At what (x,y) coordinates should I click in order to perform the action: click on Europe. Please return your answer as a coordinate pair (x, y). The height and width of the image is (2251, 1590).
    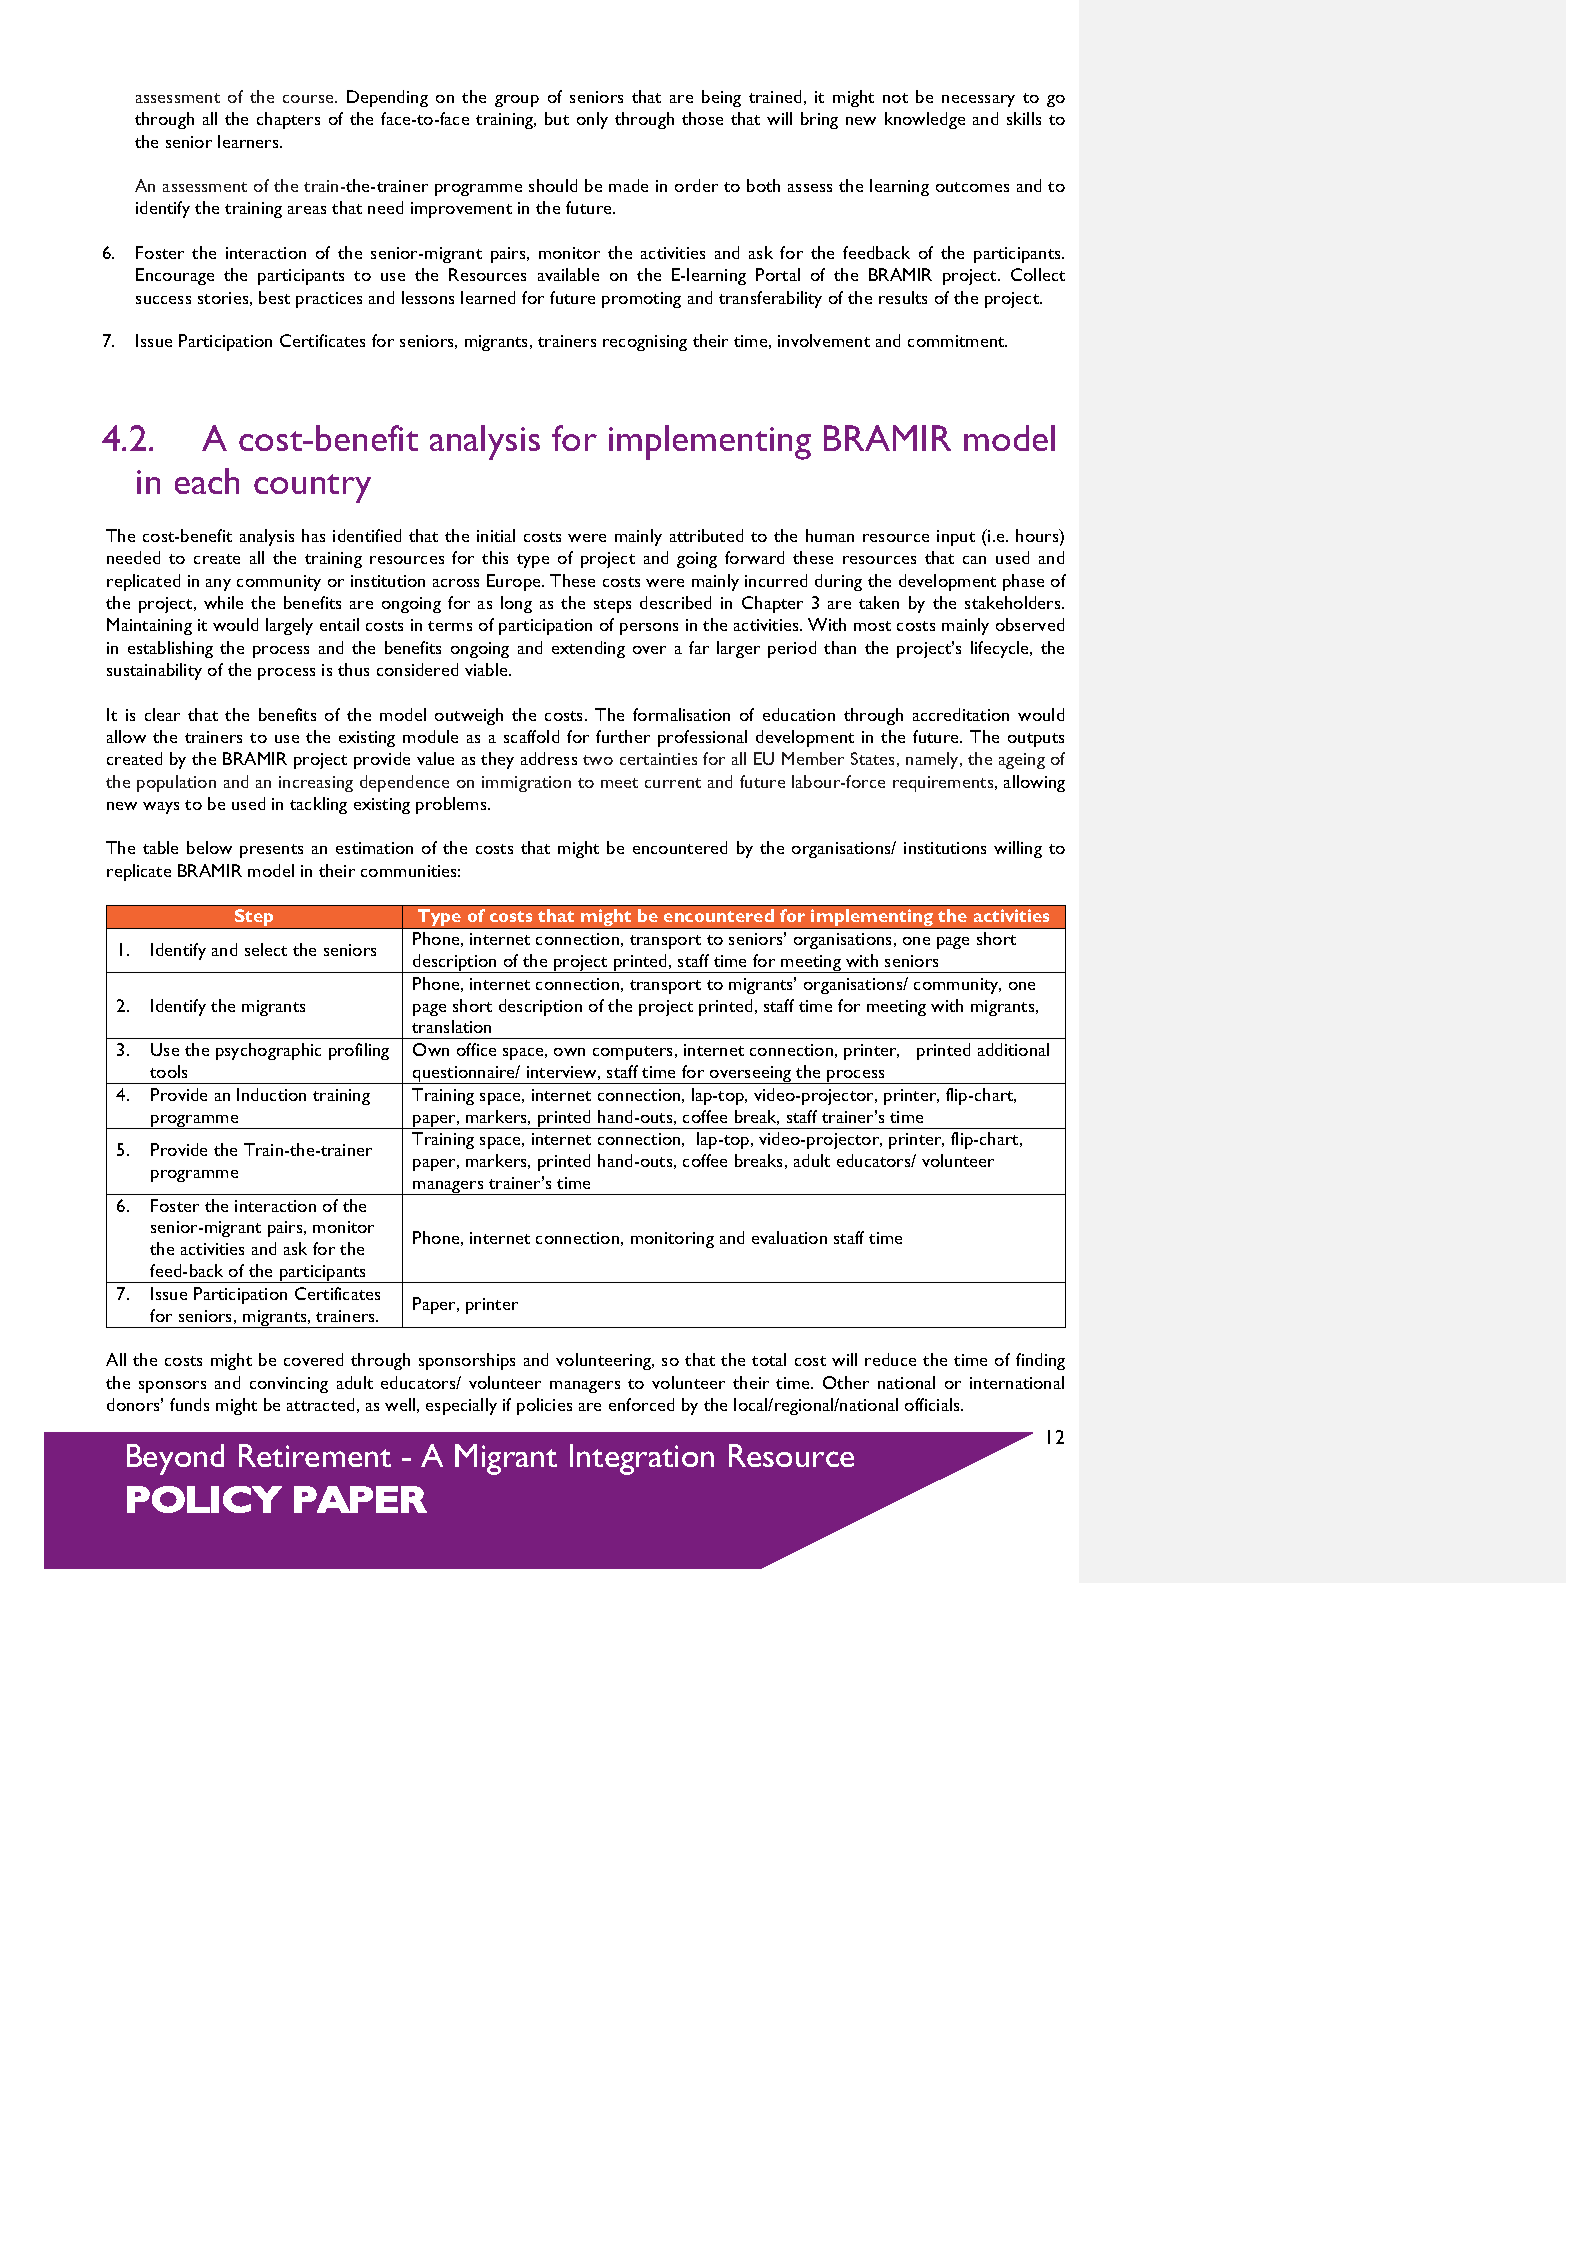
    Looking at the image, I should click on (515, 582).
